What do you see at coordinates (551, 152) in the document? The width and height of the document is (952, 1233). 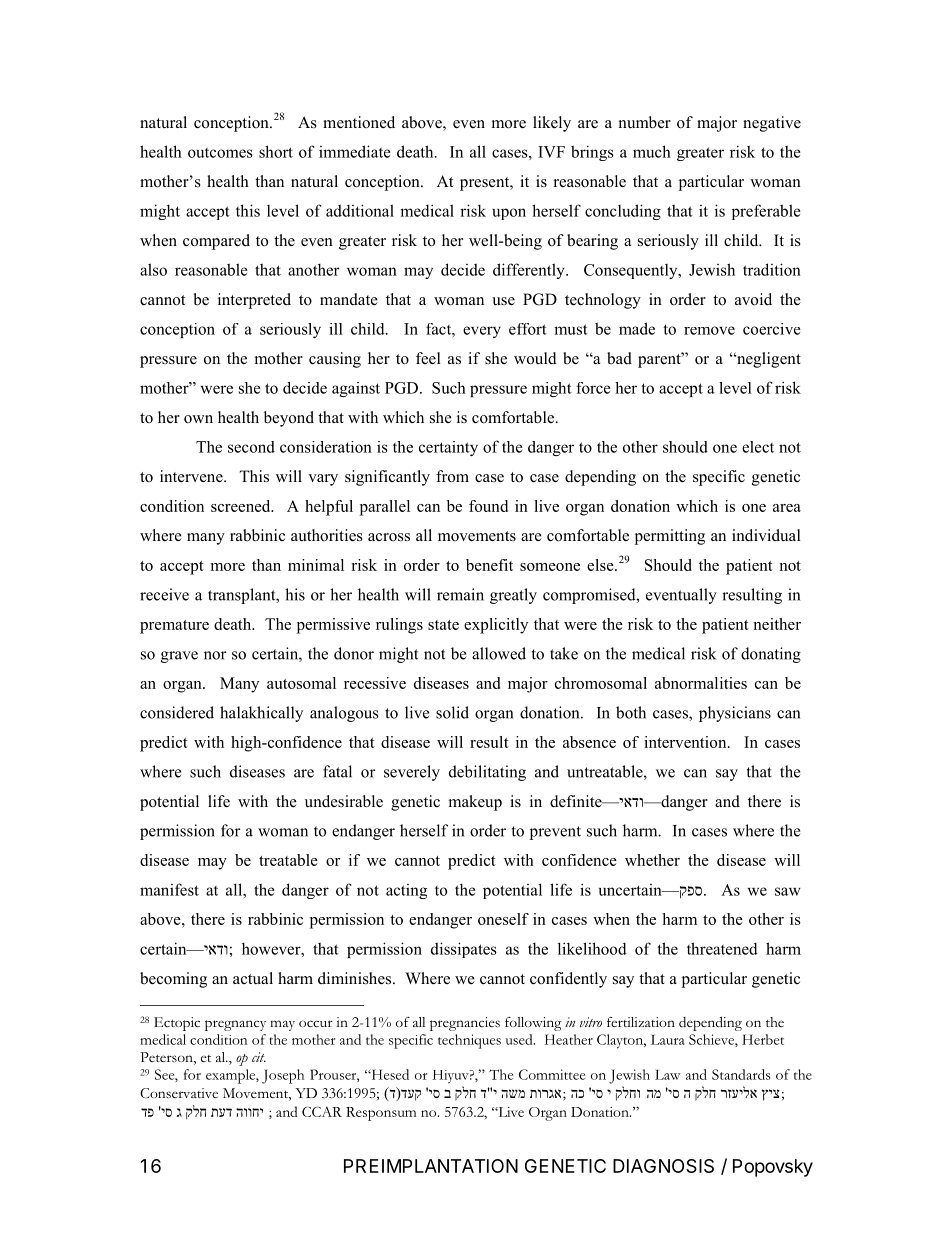 I see `IVF` at bounding box center [551, 152].
